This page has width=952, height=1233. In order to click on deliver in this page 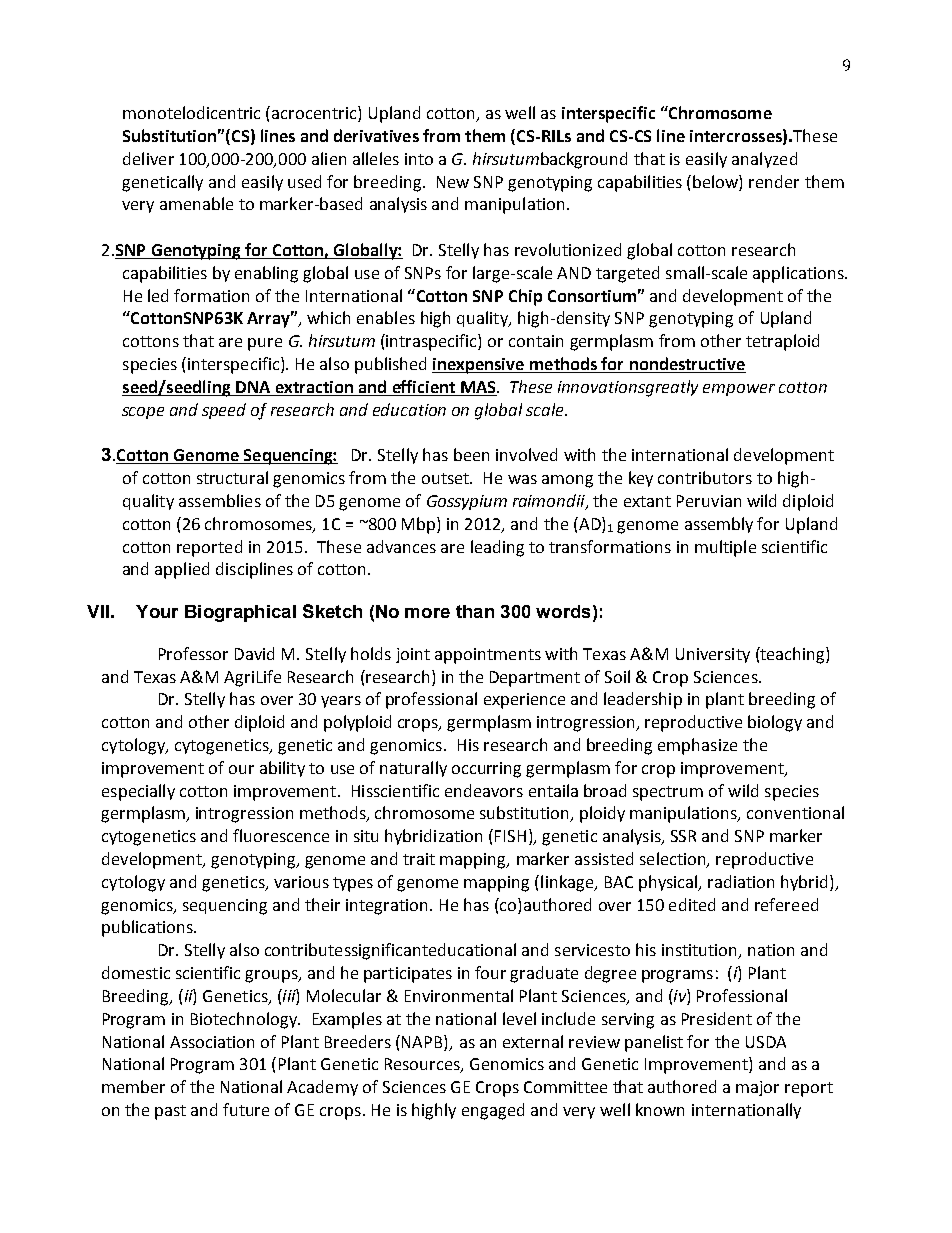, I will do `click(148, 158)`.
